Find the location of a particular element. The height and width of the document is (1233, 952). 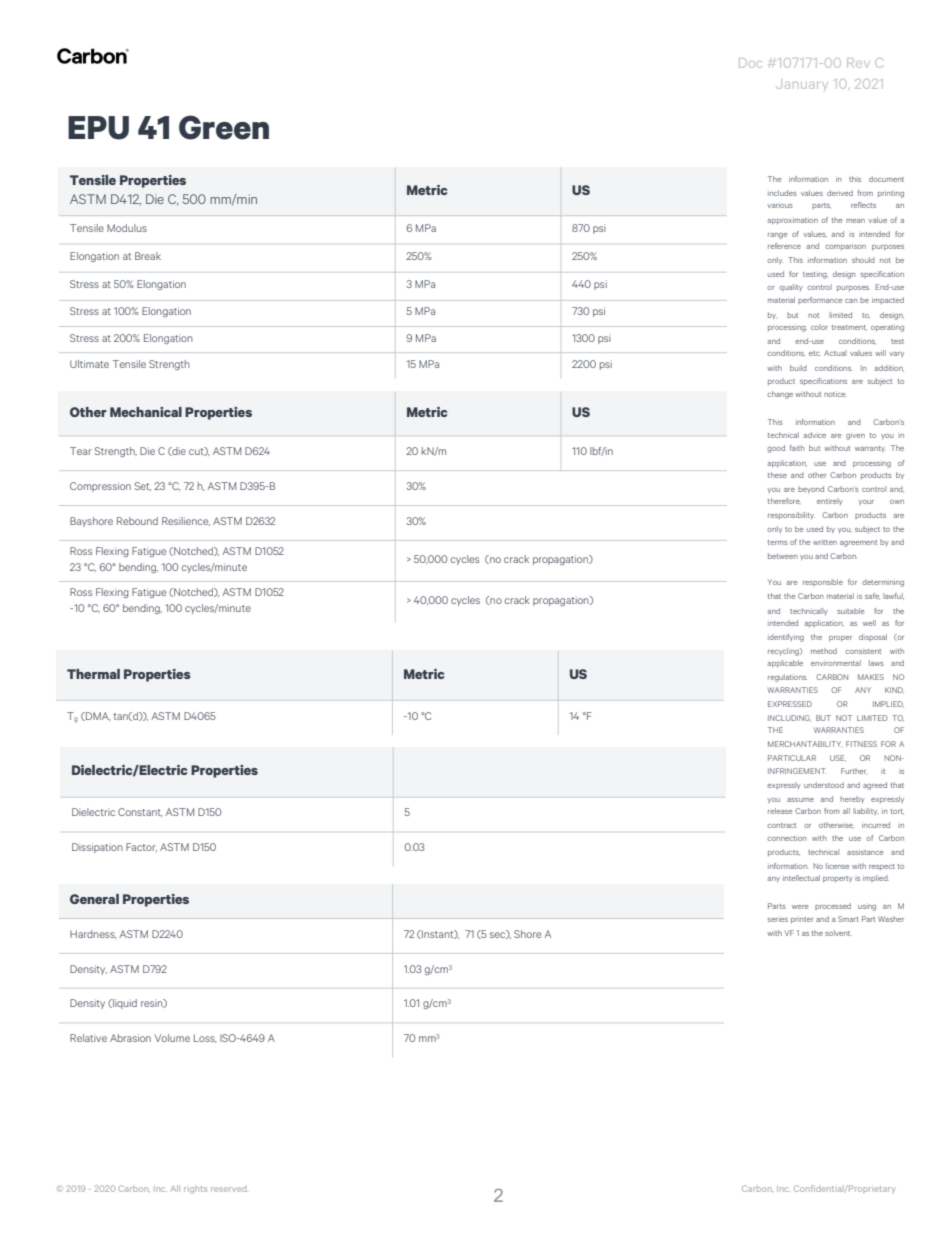

Green is located at coordinates (224, 127).
